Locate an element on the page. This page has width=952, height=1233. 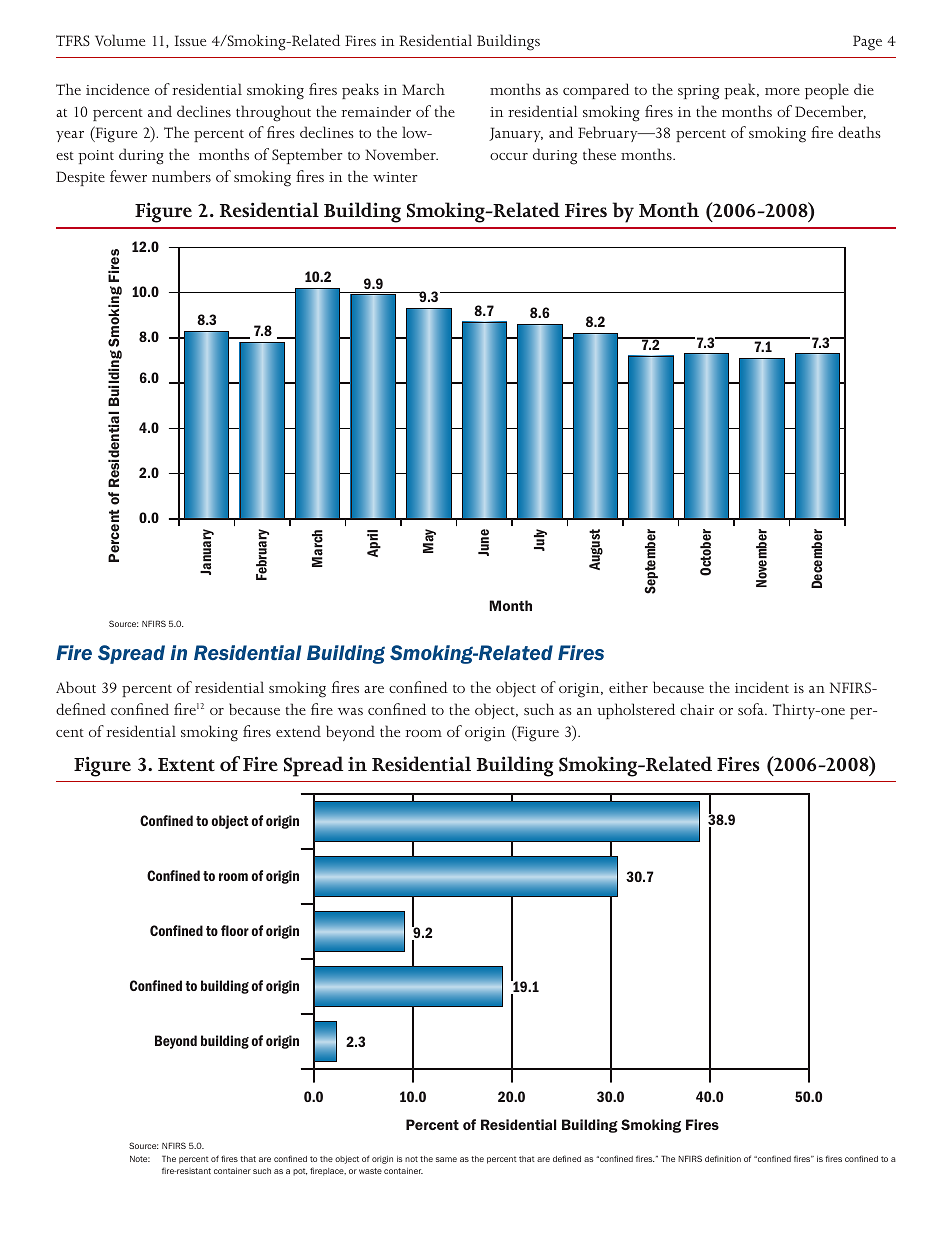
Issue is located at coordinates (190, 40).
